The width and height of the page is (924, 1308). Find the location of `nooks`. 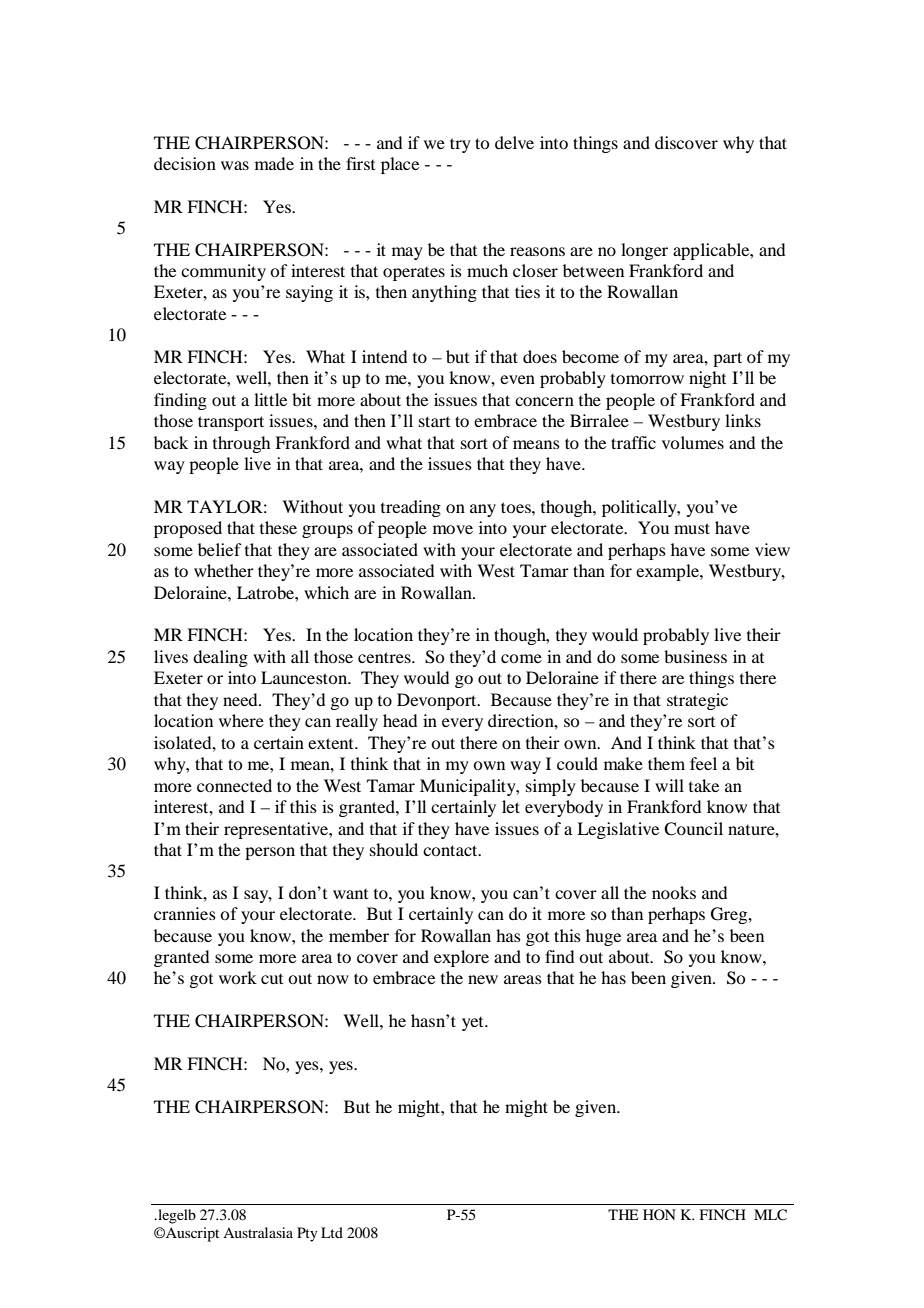

nooks is located at coordinates (674, 892).
